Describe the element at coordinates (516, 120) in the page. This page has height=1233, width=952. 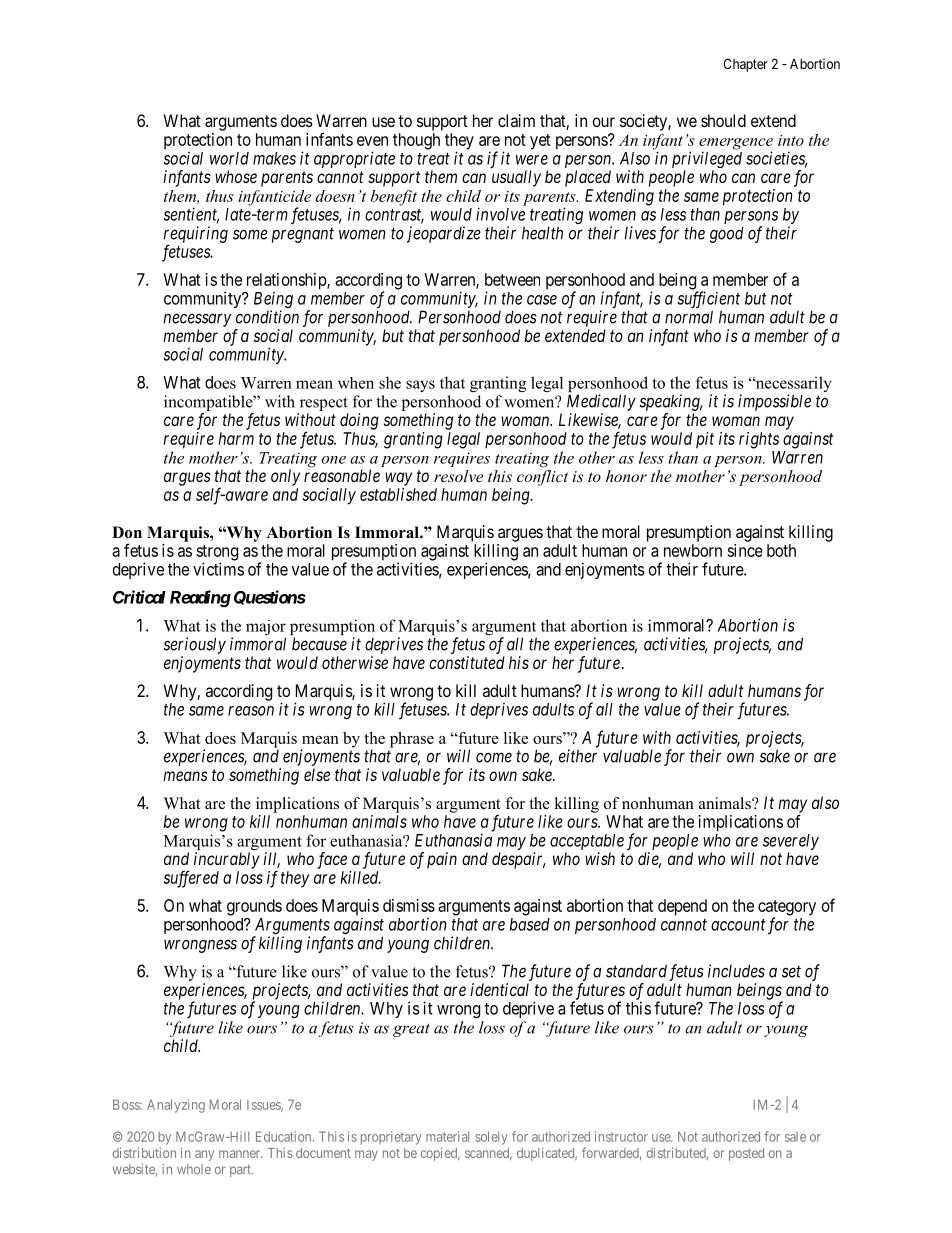
I see `claim` at that location.
